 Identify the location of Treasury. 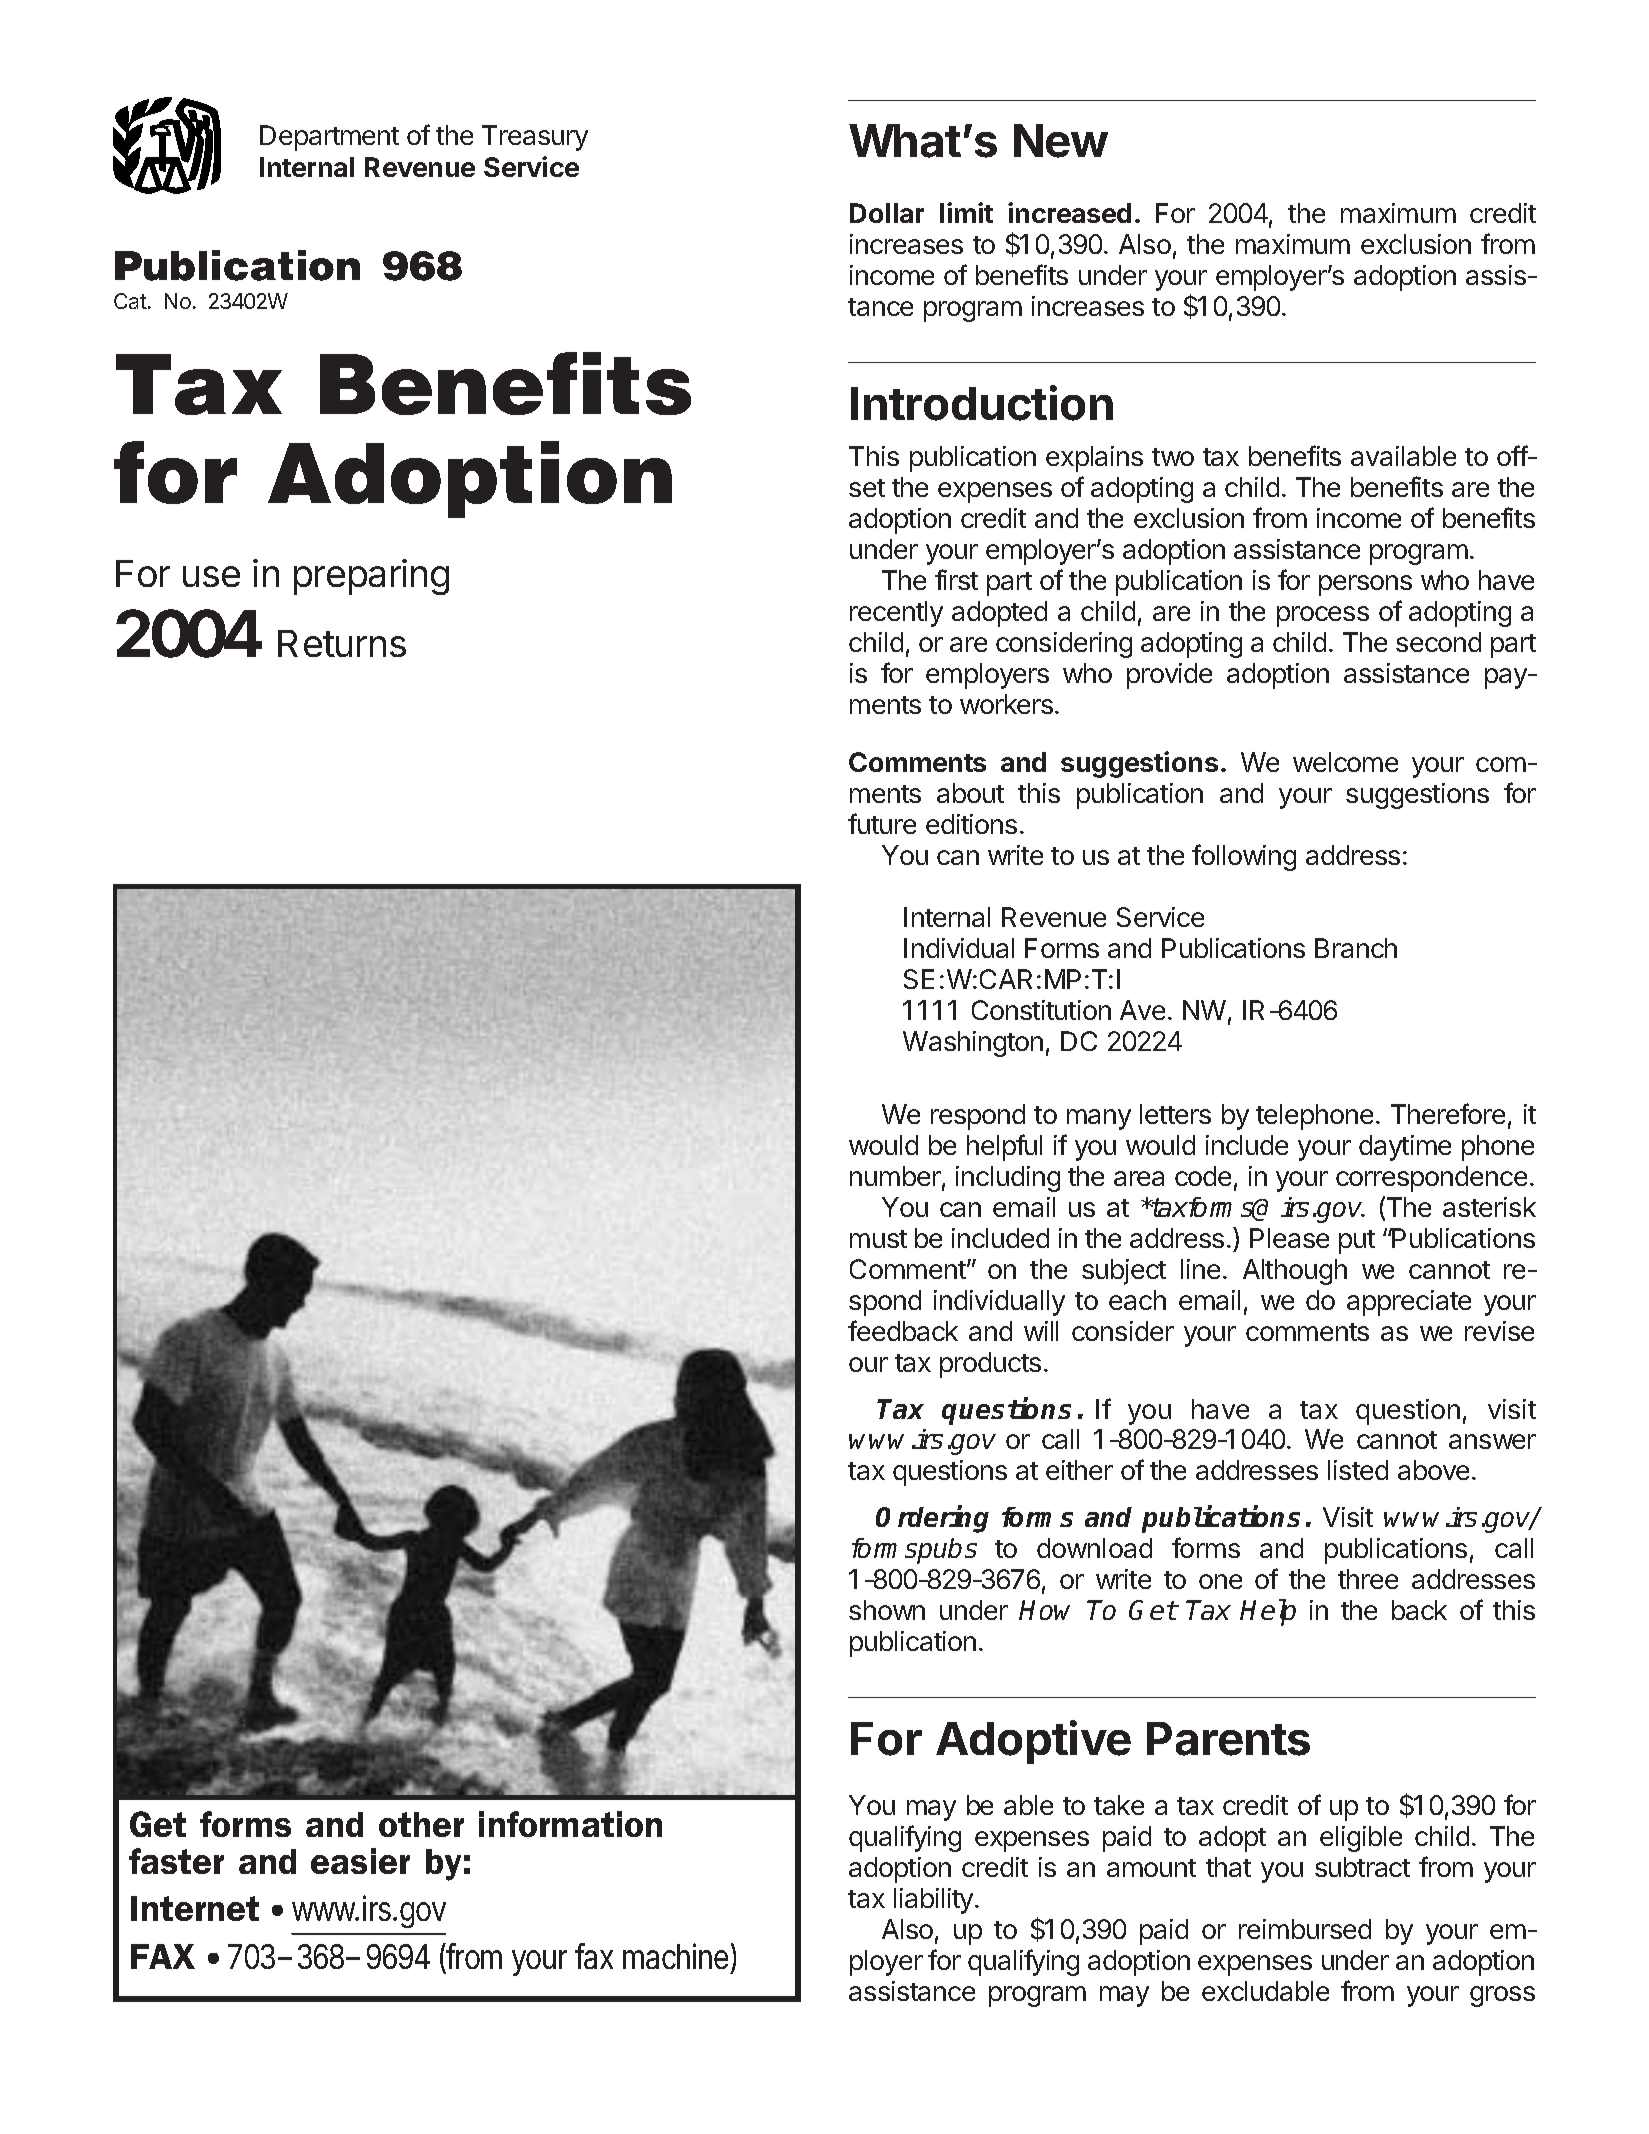
(535, 138).
